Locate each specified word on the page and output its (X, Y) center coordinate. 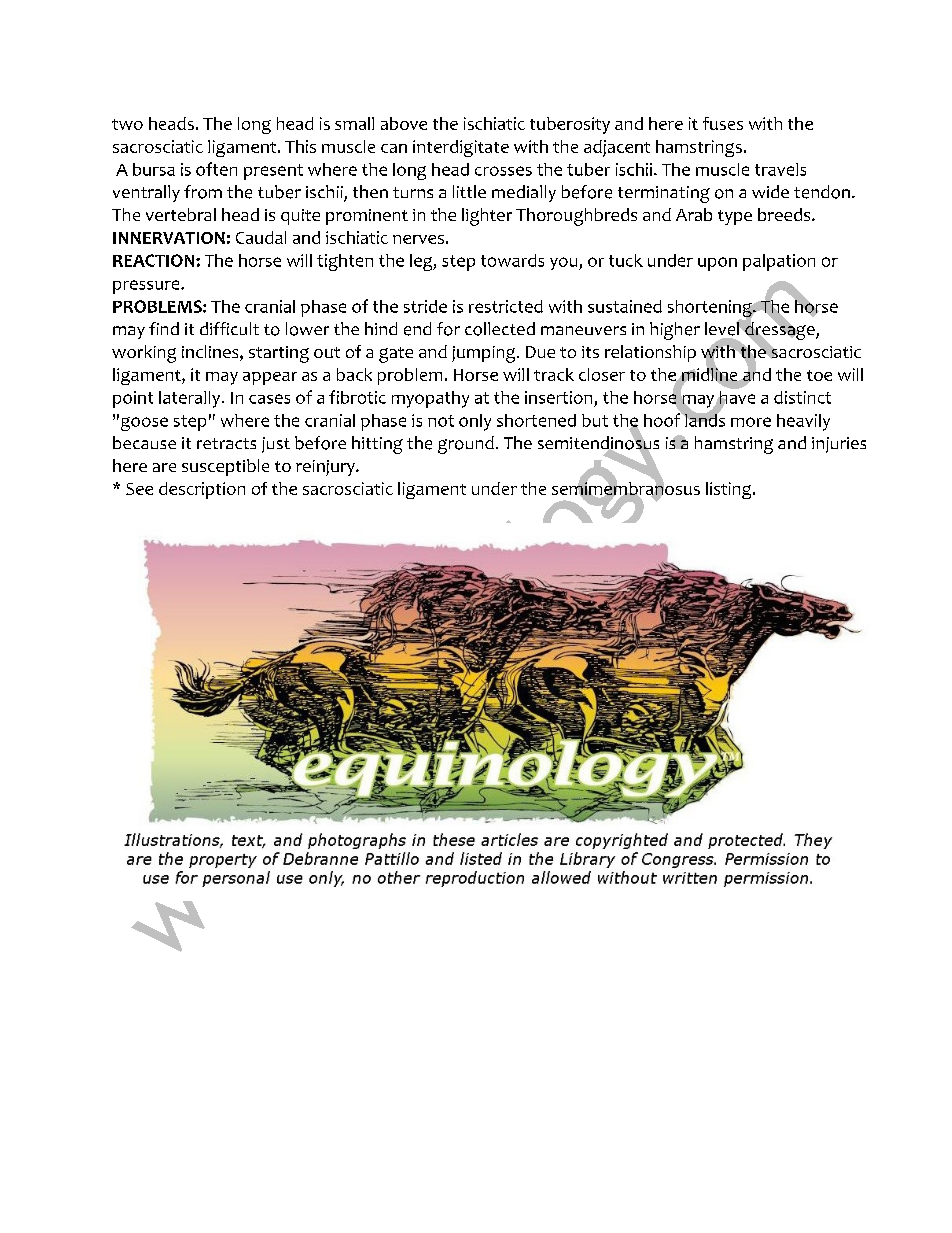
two (127, 124)
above (404, 123)
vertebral (181, 214)
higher (675, 331)
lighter (487, 217)
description (202, 490)
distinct (802, 397)
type (735, 217)
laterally (191, 399)
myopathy (430, 399)
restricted (506, 306)
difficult (229, 328)
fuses (723, 123)
